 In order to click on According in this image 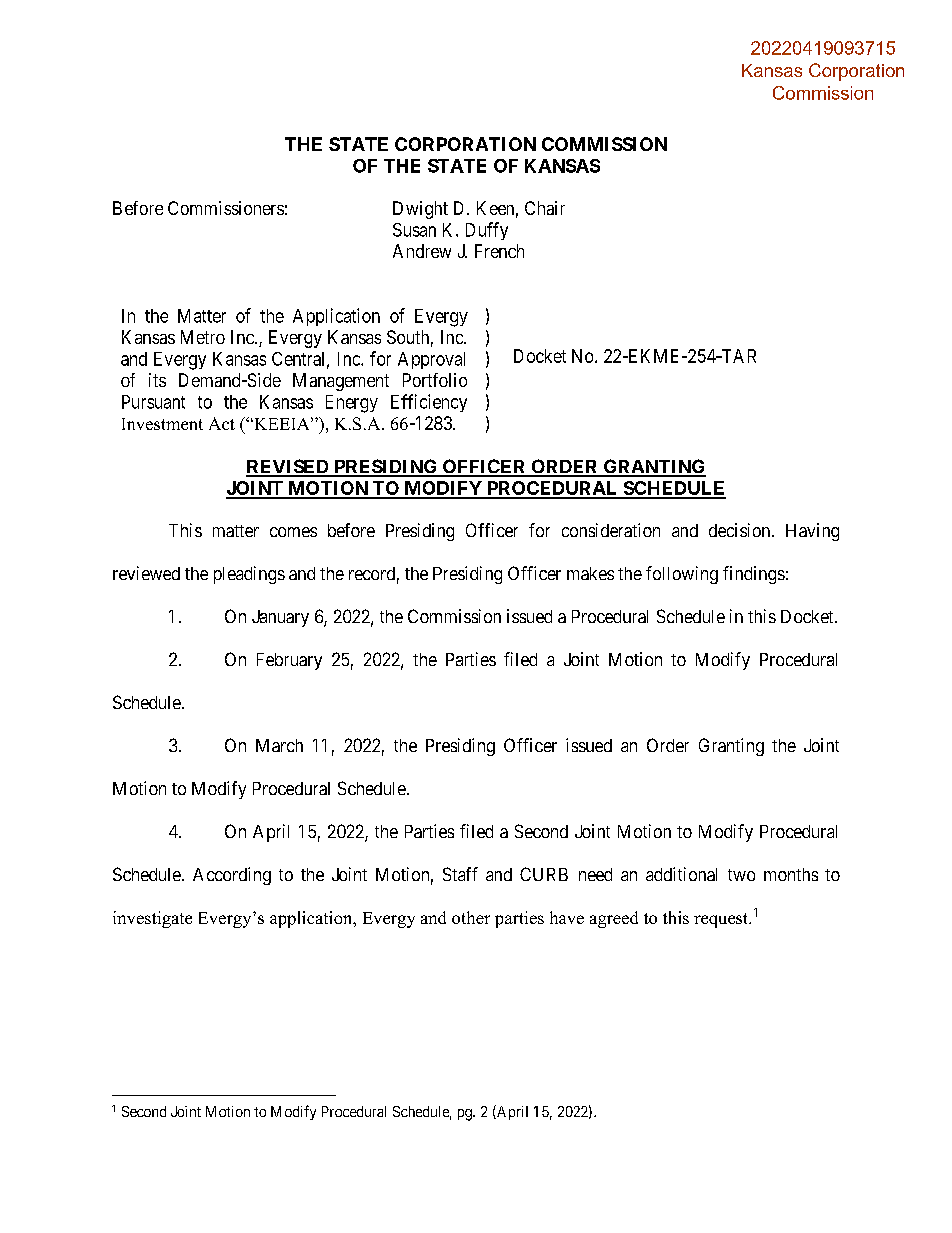, I will do `click(232, 876)`.
